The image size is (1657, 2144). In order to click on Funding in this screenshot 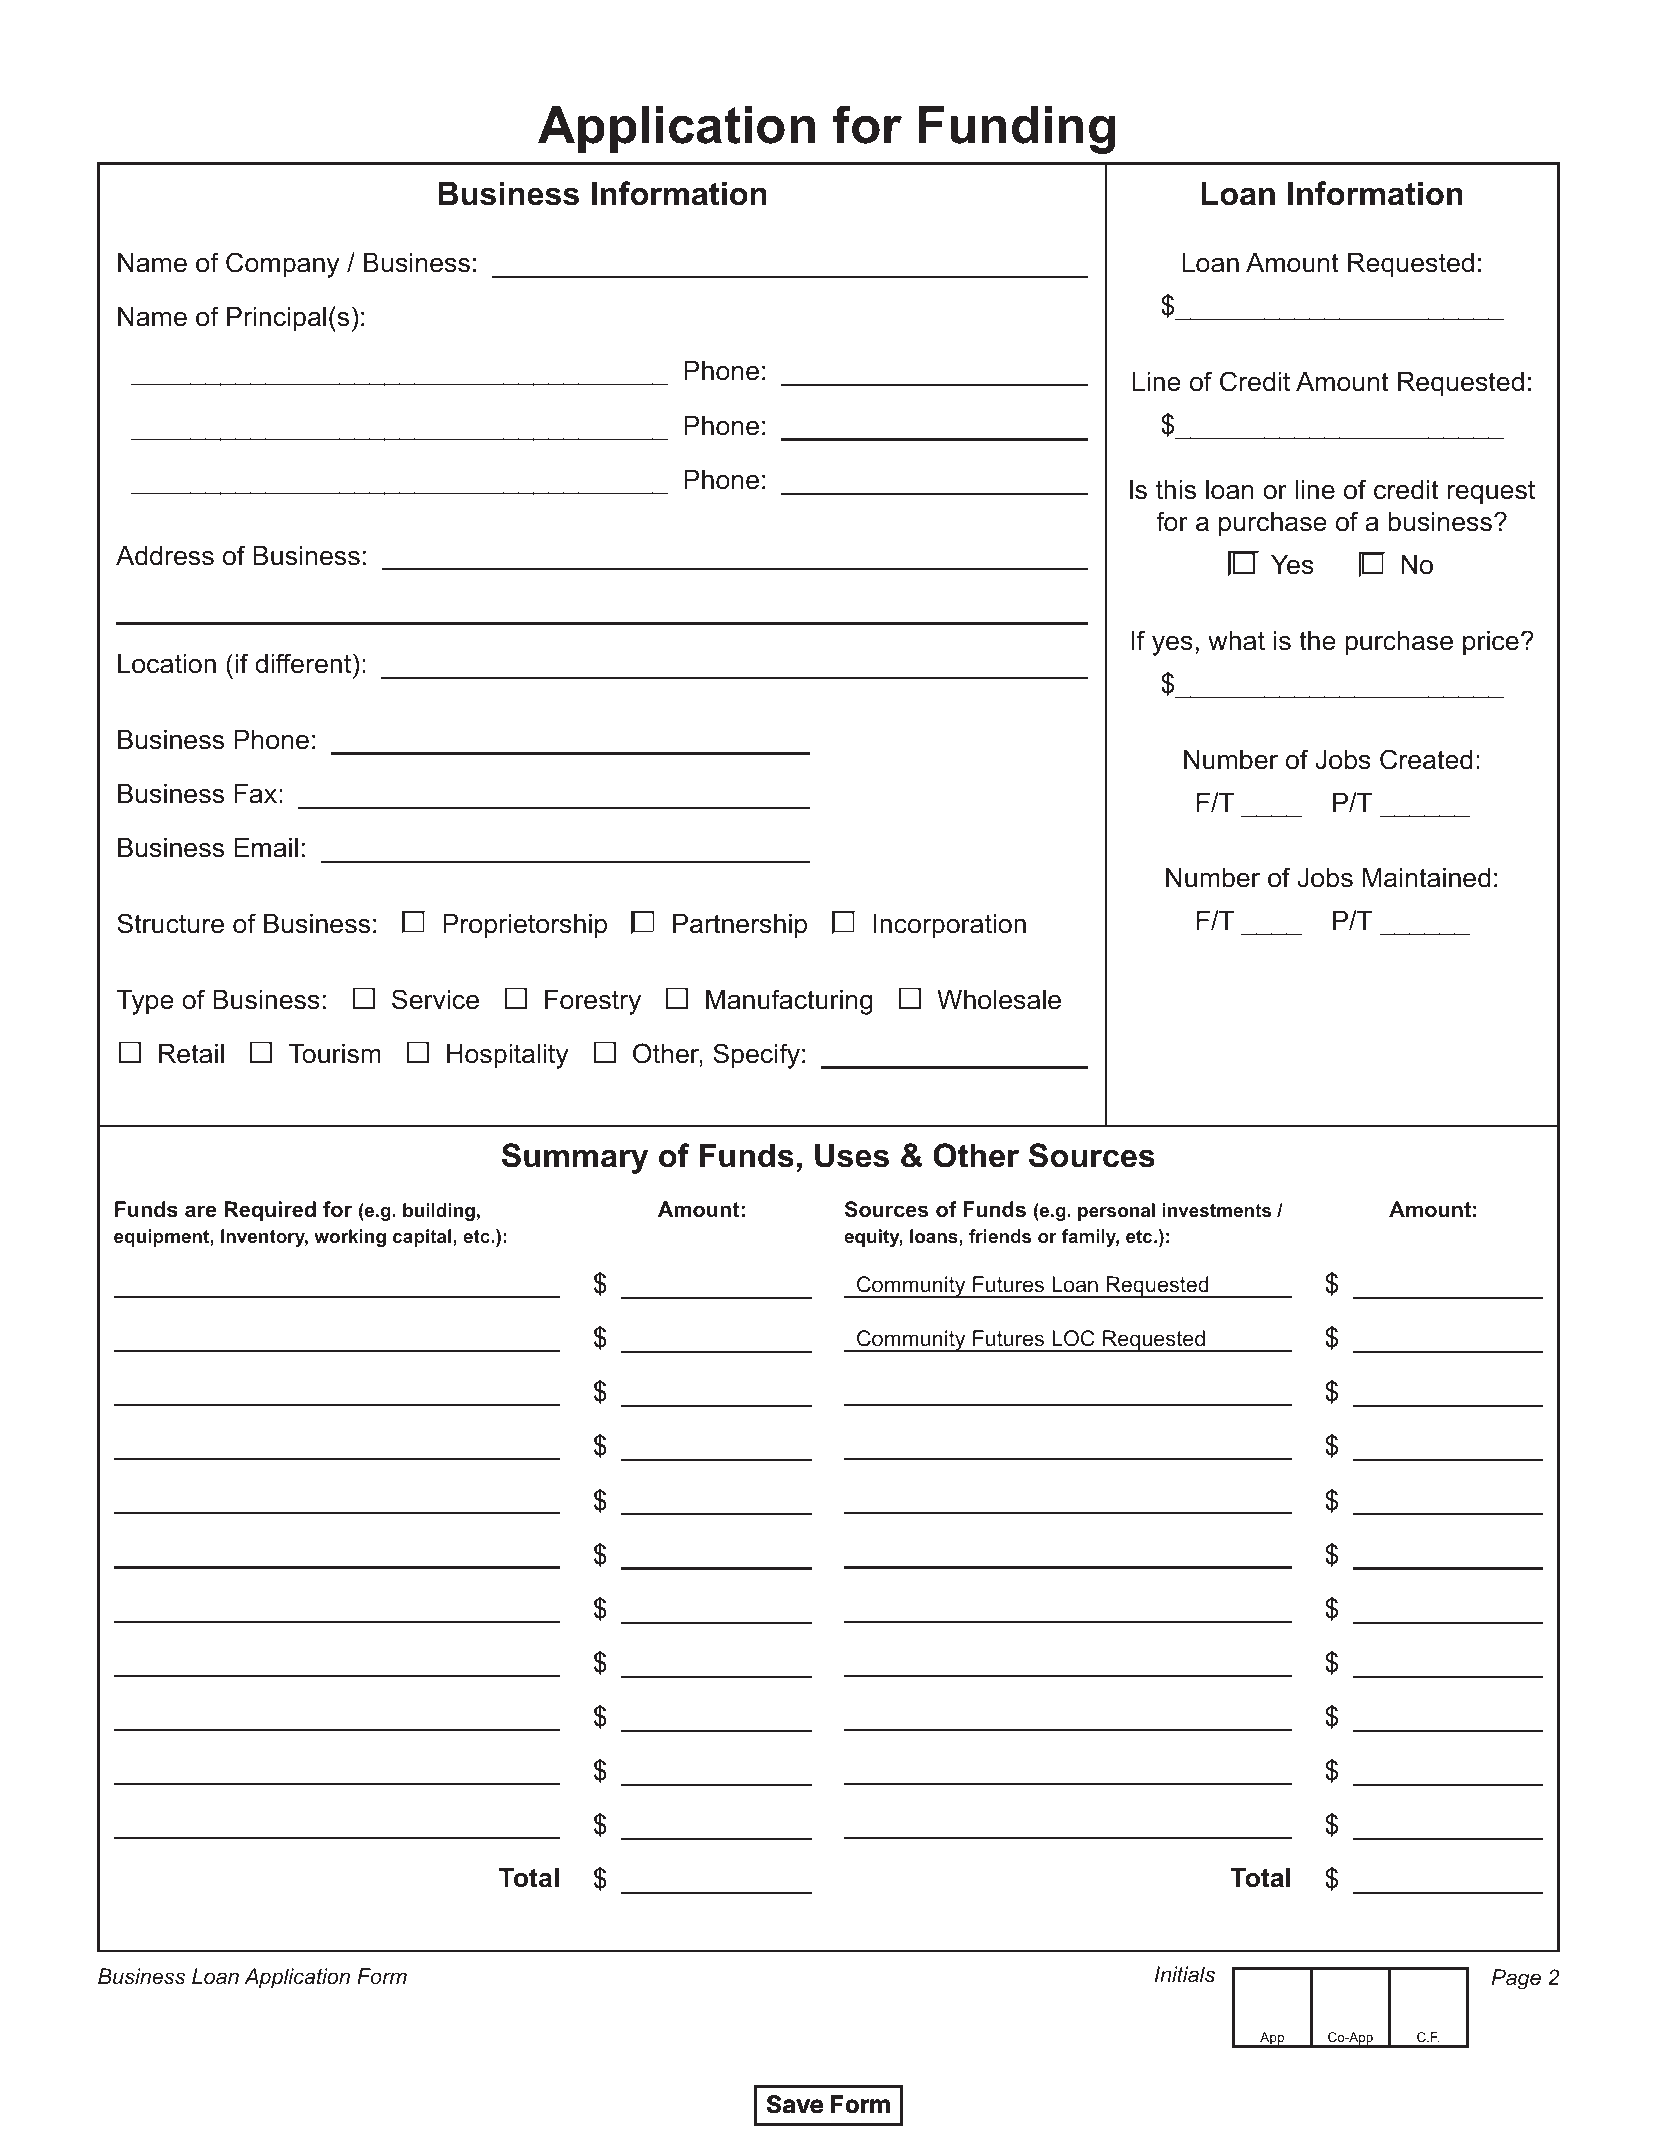, I will do `click(1017, 130)`.
